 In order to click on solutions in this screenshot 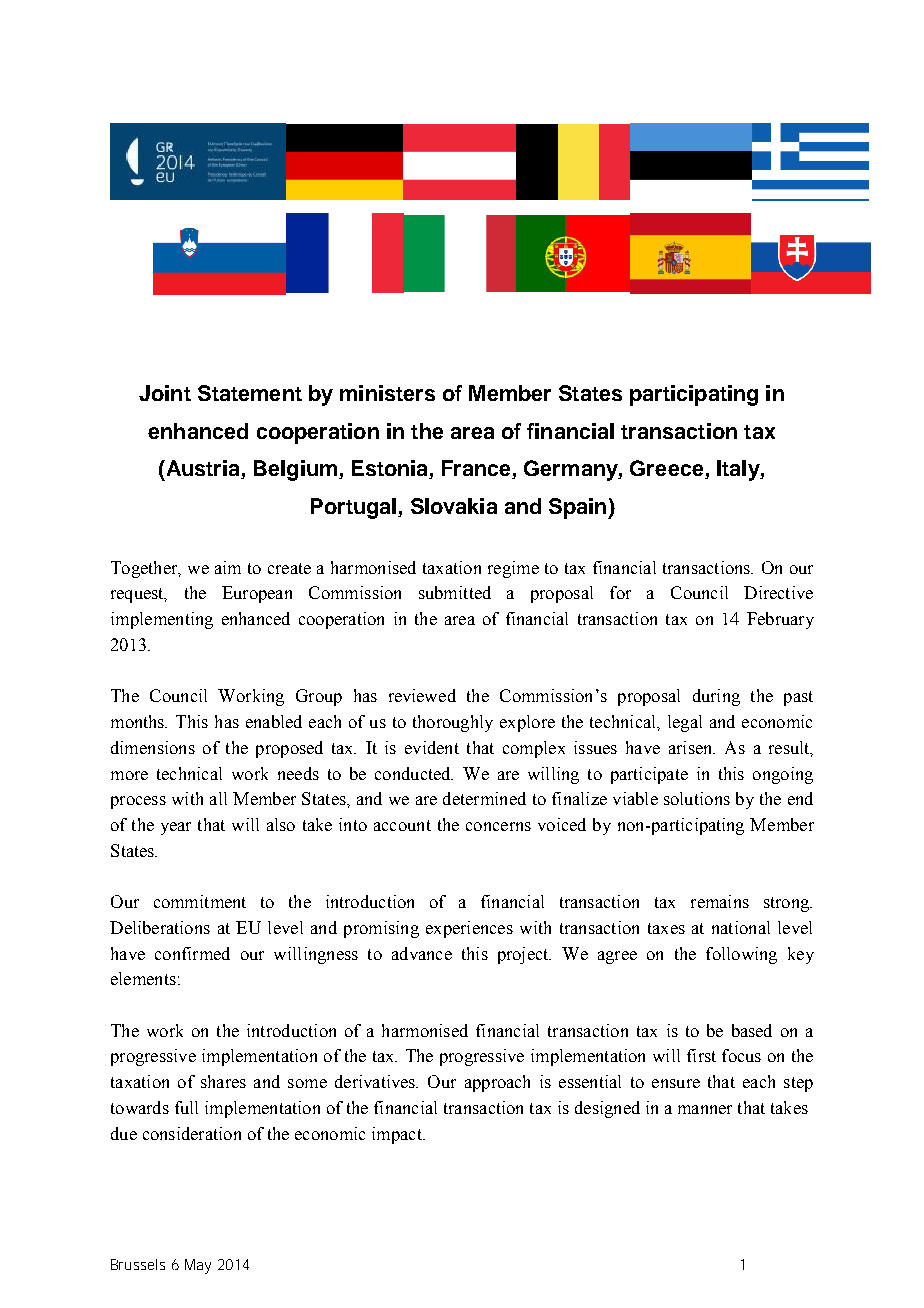, I will do `click(697, 798)`.
